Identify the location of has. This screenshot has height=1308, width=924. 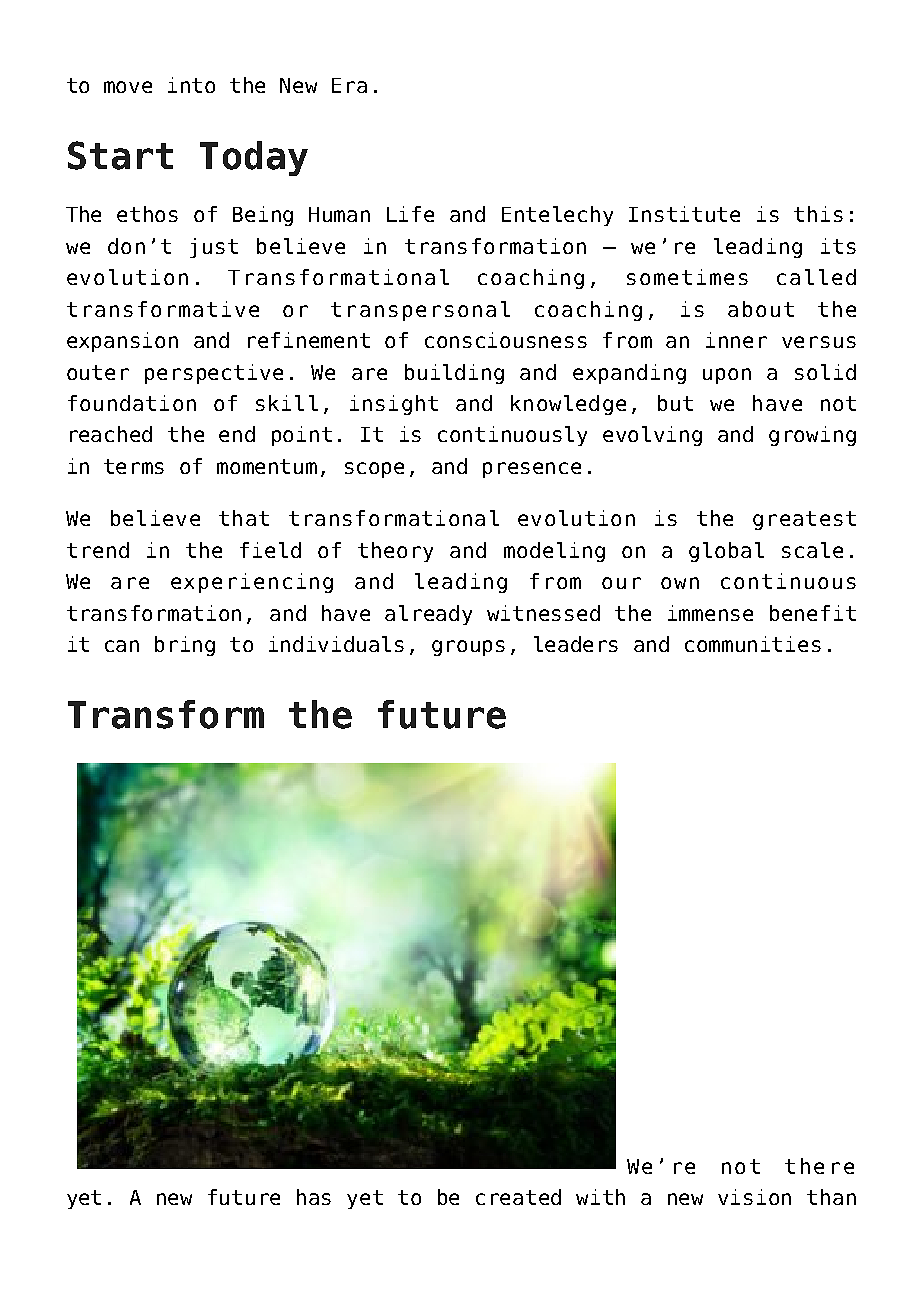
(314, 1197).
